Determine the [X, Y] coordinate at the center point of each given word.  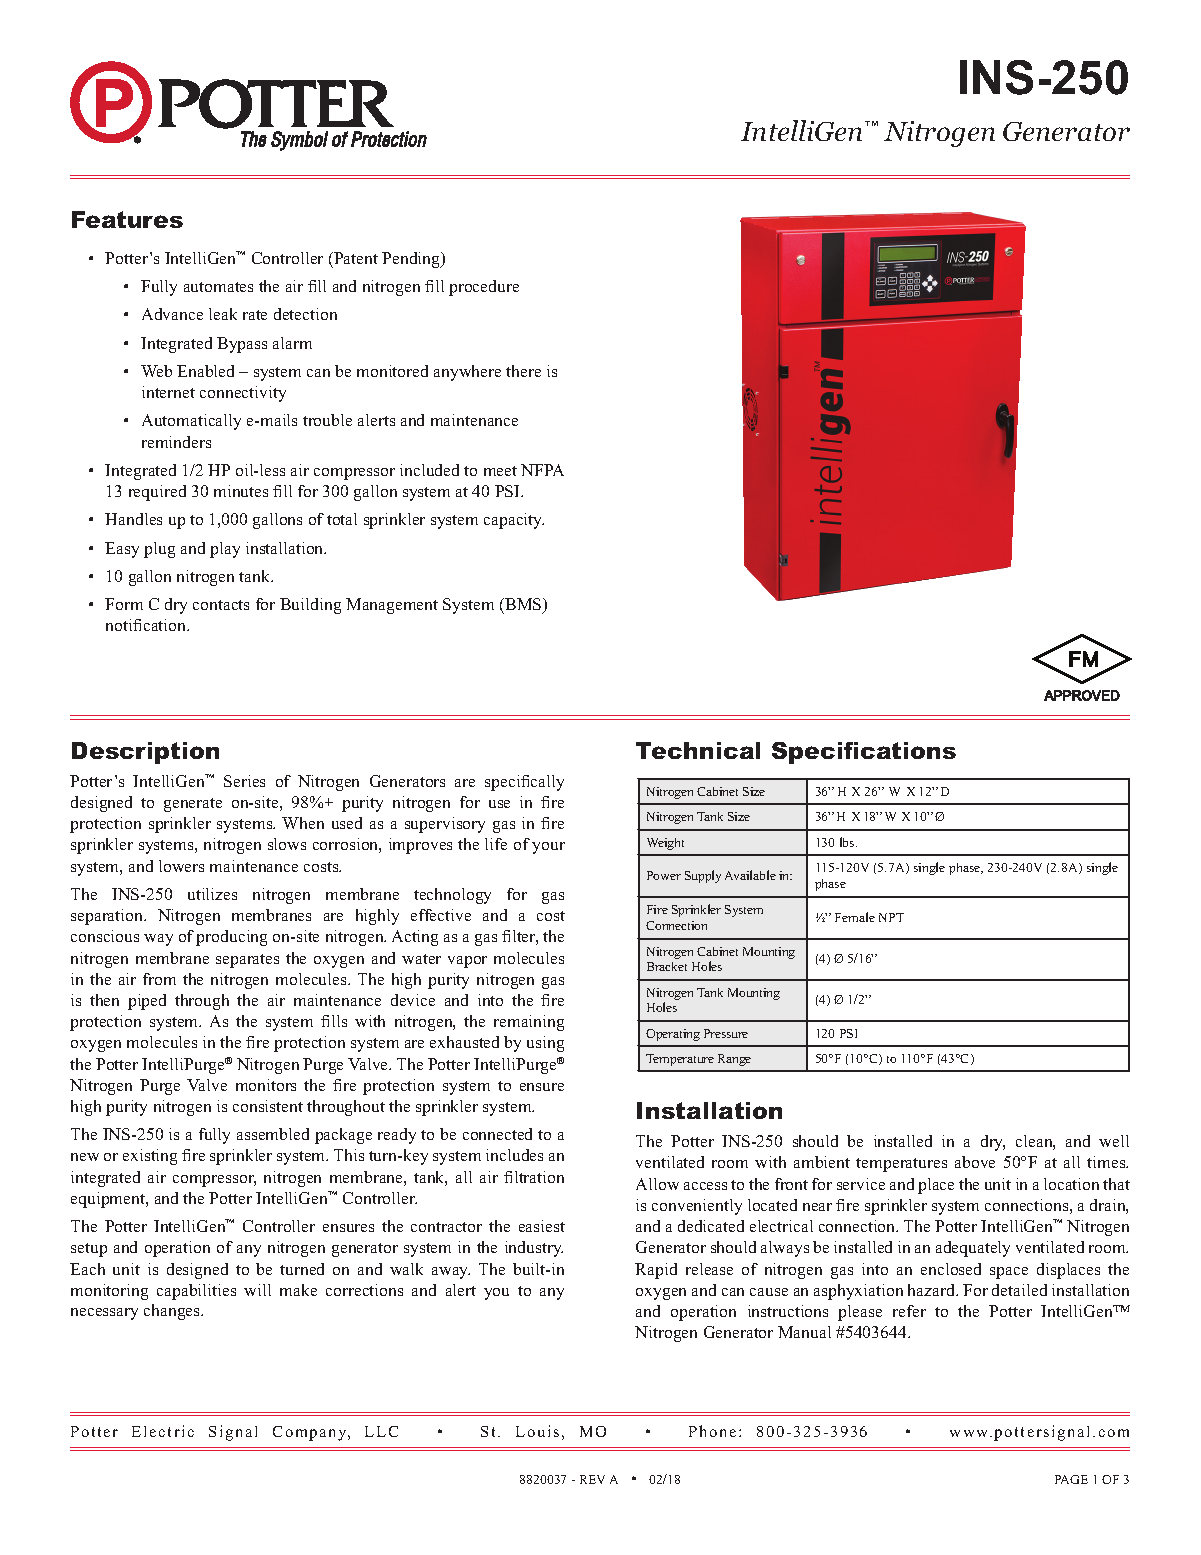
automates [218, 287]
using [545, 1044]
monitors [266, 1085]
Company [311, 1433]
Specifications [864, 753]
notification [147, 625]
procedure [484, 288]
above [975, 1162]
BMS [523, 605]
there [523, 371]
